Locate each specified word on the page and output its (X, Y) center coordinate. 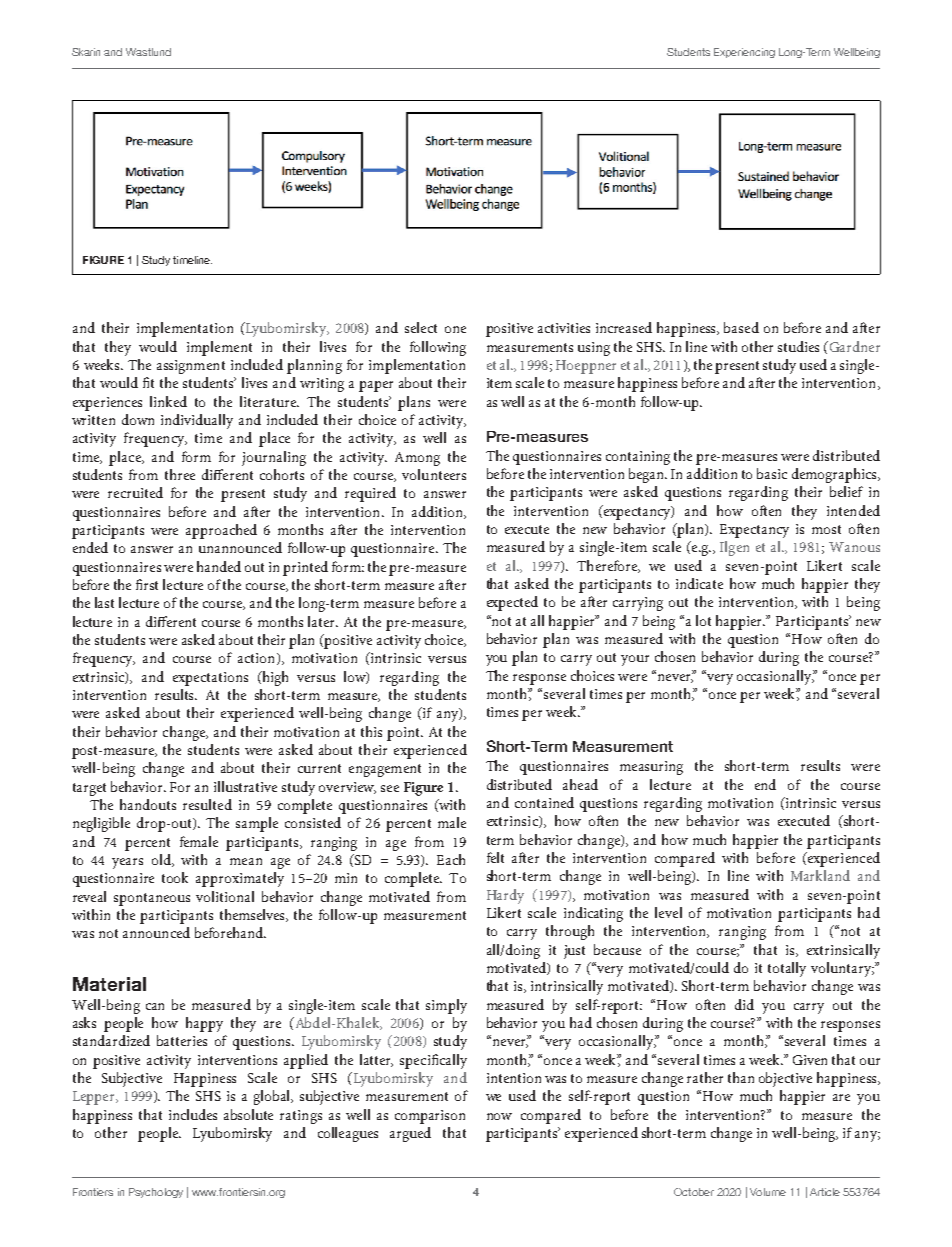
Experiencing (744, 53)
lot (703, 620)
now (499, 1116)
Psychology (156, 1193)
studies (798, 346)
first (147, 584)
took (175, 877)
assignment (191, 367)
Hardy (505, 896)
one (455, 329)
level (668, 912)
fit (148, 382)
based (741, 327)
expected (512, 603)
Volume (768, 1192)
